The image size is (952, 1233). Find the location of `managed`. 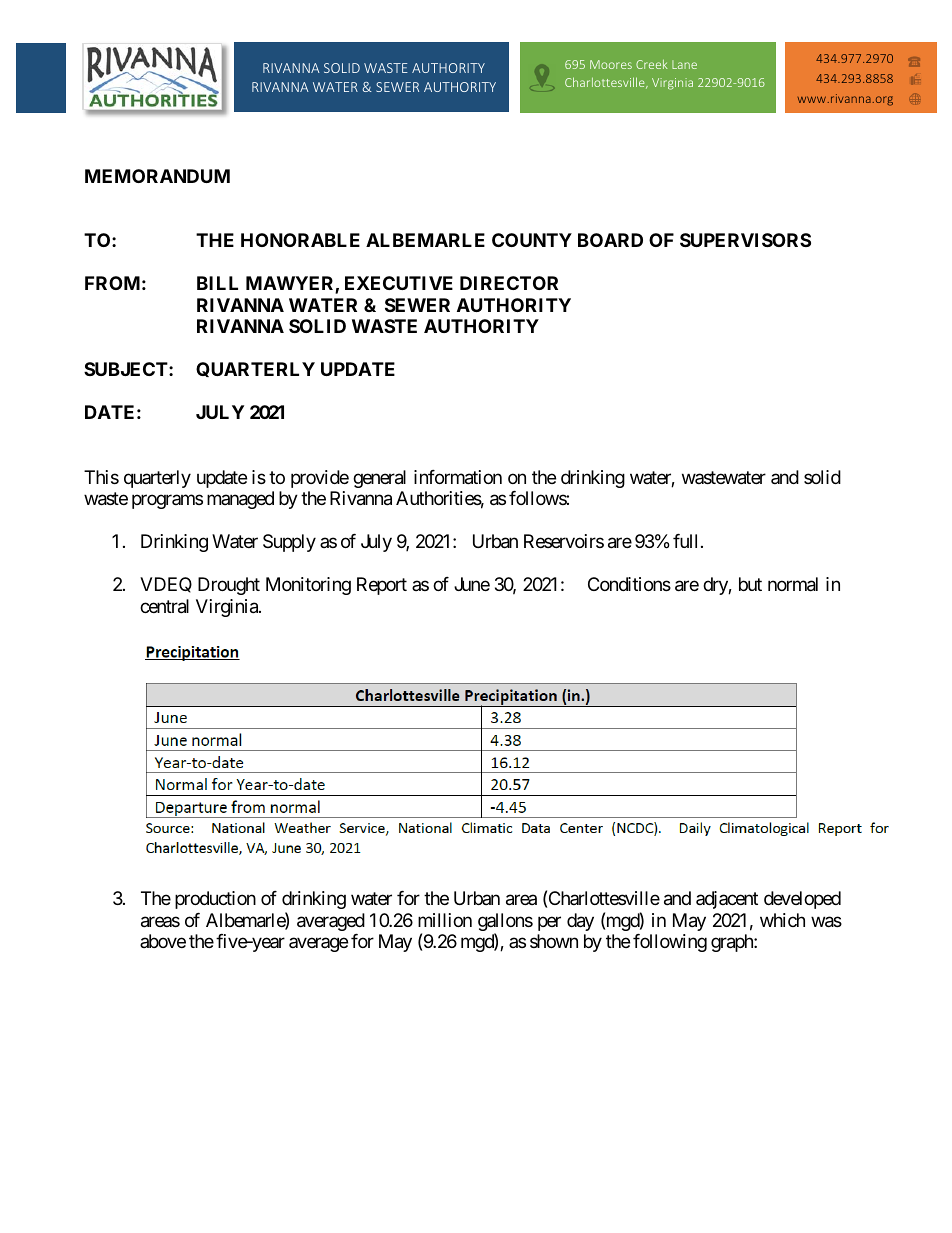

managed is located at coordinates (240, 500).
